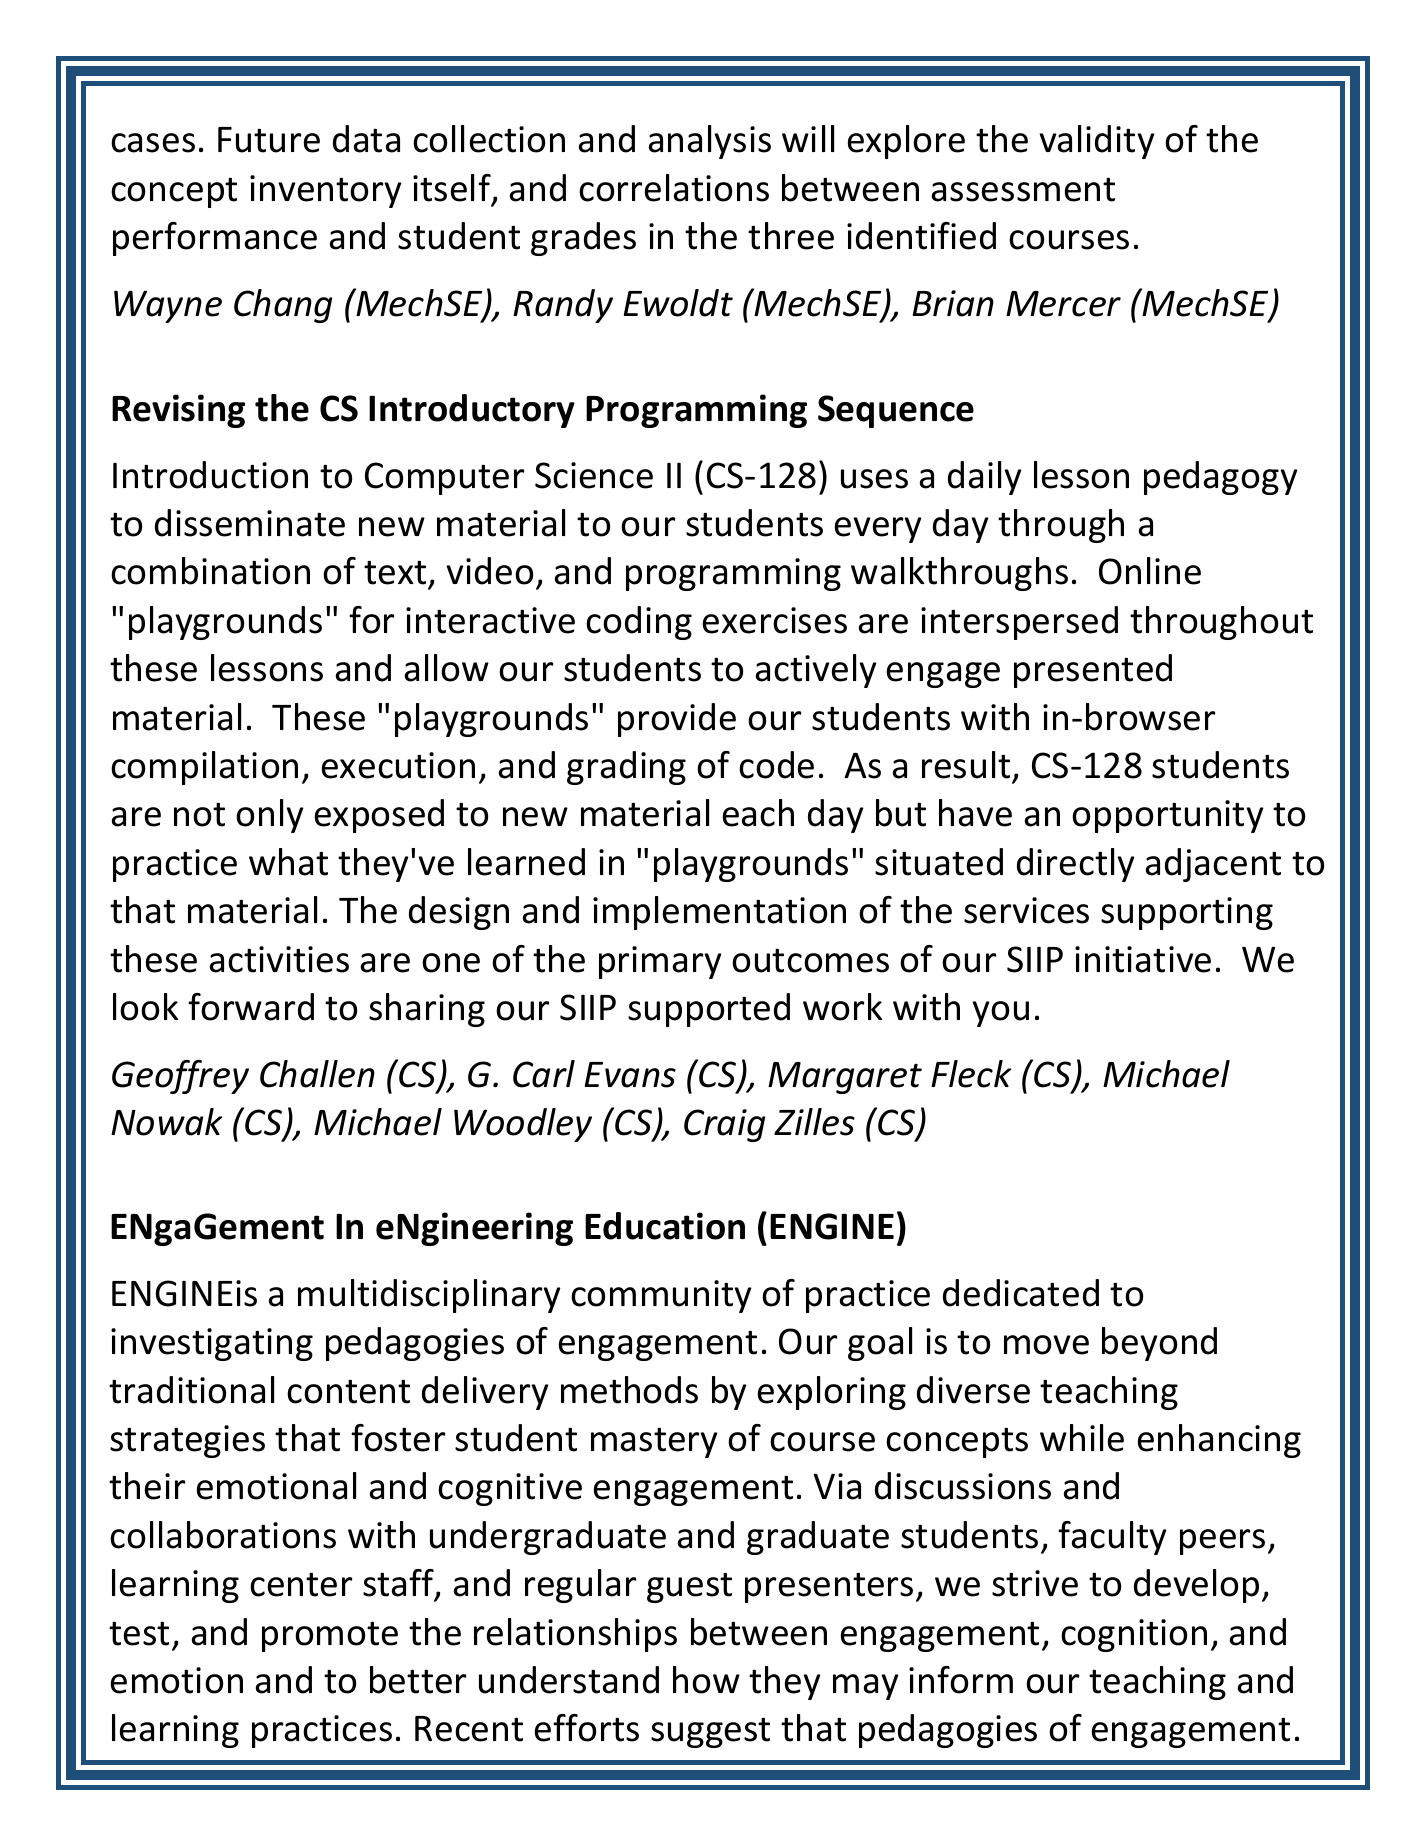 The height and width of the page is (1846, 1426). Describe the element at coordinates (1143, 959) in the page. I see `initiative` at that location.
